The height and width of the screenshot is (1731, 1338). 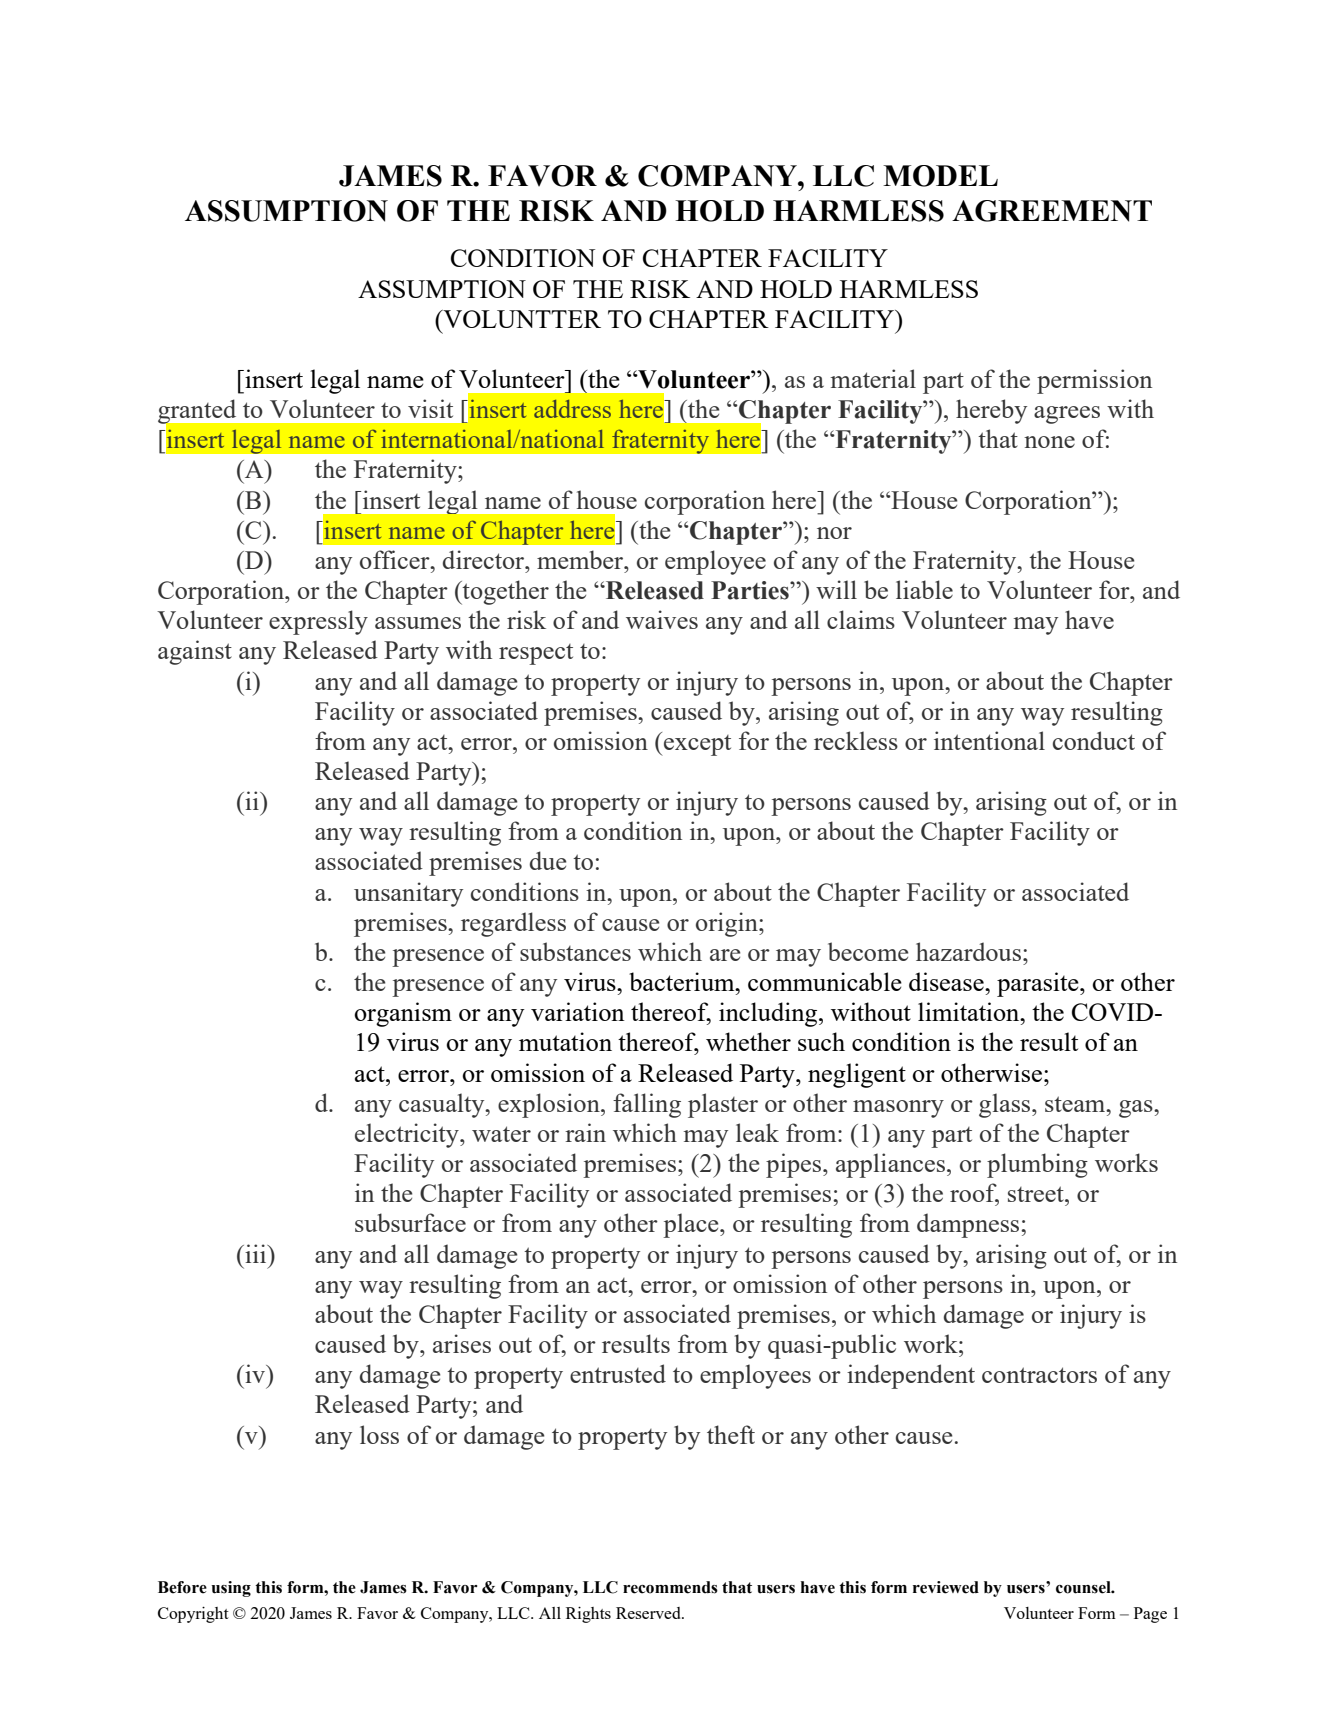 What do you see at coordinates (408, 1135) in the screenshot?
I see `electricity` at bounding box center [408, 1135].
